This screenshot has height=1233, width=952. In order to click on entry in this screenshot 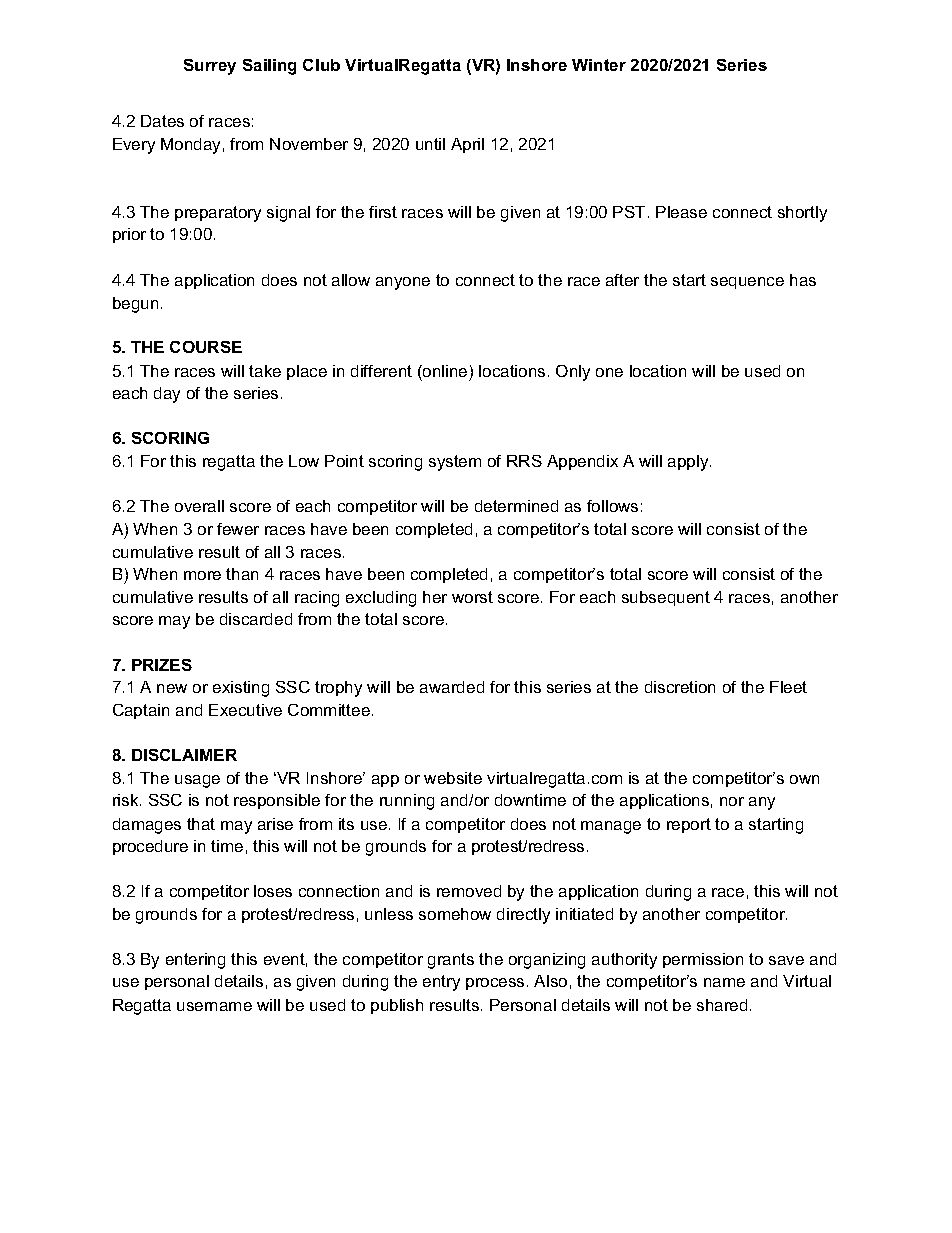, I will do `click(441, 983)`.
